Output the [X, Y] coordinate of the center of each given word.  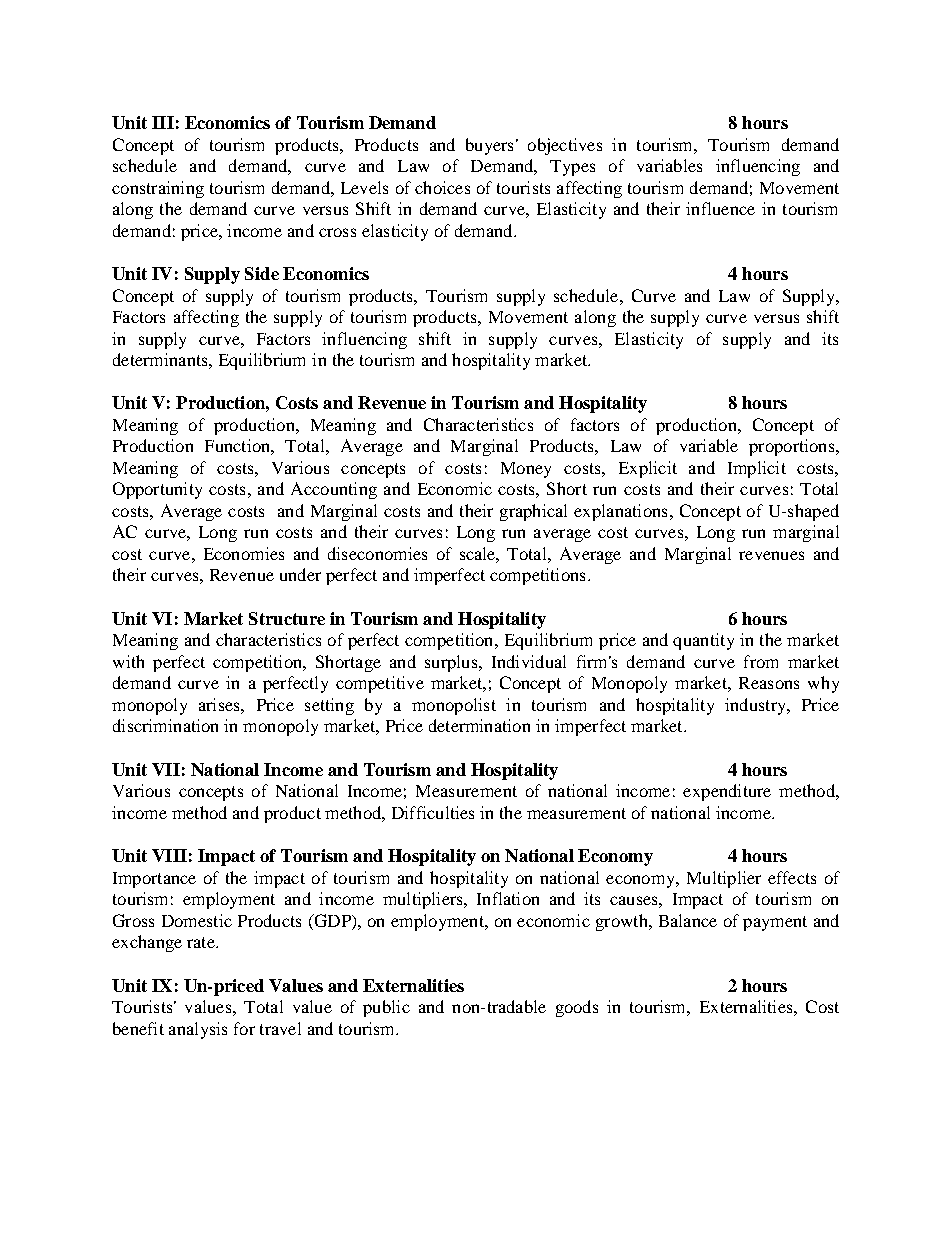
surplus [452, 663]
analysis [198, 1030]
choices [442, 187]
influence [720, 208]
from [761, 661]
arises [220, 704]
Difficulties [433, 812]
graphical [533, 512]
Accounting [334, 490]
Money [526, 470]
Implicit [757, 469]
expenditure [727, 792]
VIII [169, 855]
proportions [793, 447]
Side [262, 273]
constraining [158, 189]
